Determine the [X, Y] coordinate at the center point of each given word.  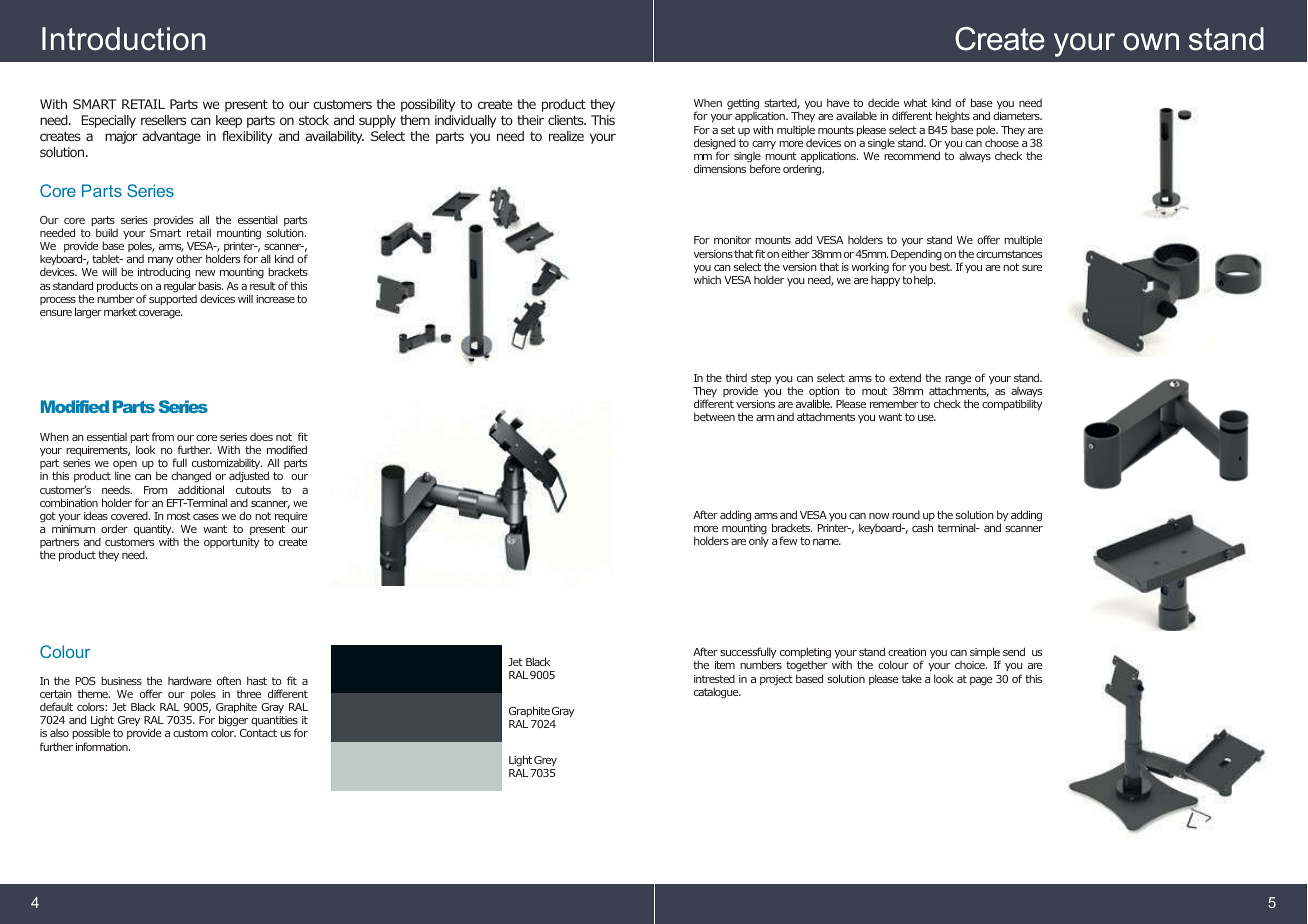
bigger [234, 722]
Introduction [124, 39]
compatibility [1012, 404]
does [261, 437]
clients [567, 120]
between [714, 416]
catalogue [717, 693]
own [1151, 42]
